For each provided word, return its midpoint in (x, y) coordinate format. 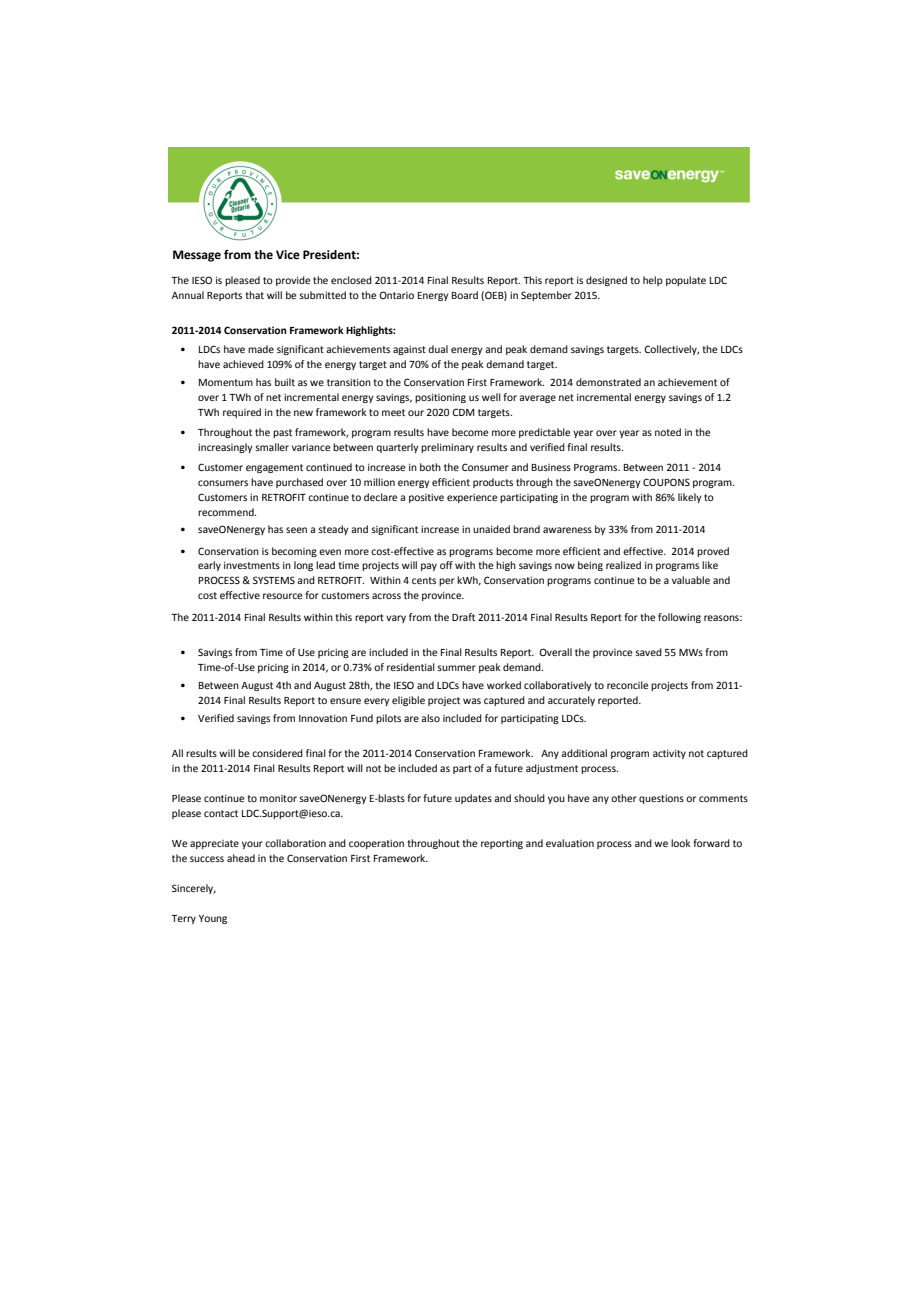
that (254, 295)
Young (213, 919)
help (653, 281)
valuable (691, 580)
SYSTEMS (274, 580)
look (681, 843)
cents (424, 580)
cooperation (376, 844)
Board (465, 295)
